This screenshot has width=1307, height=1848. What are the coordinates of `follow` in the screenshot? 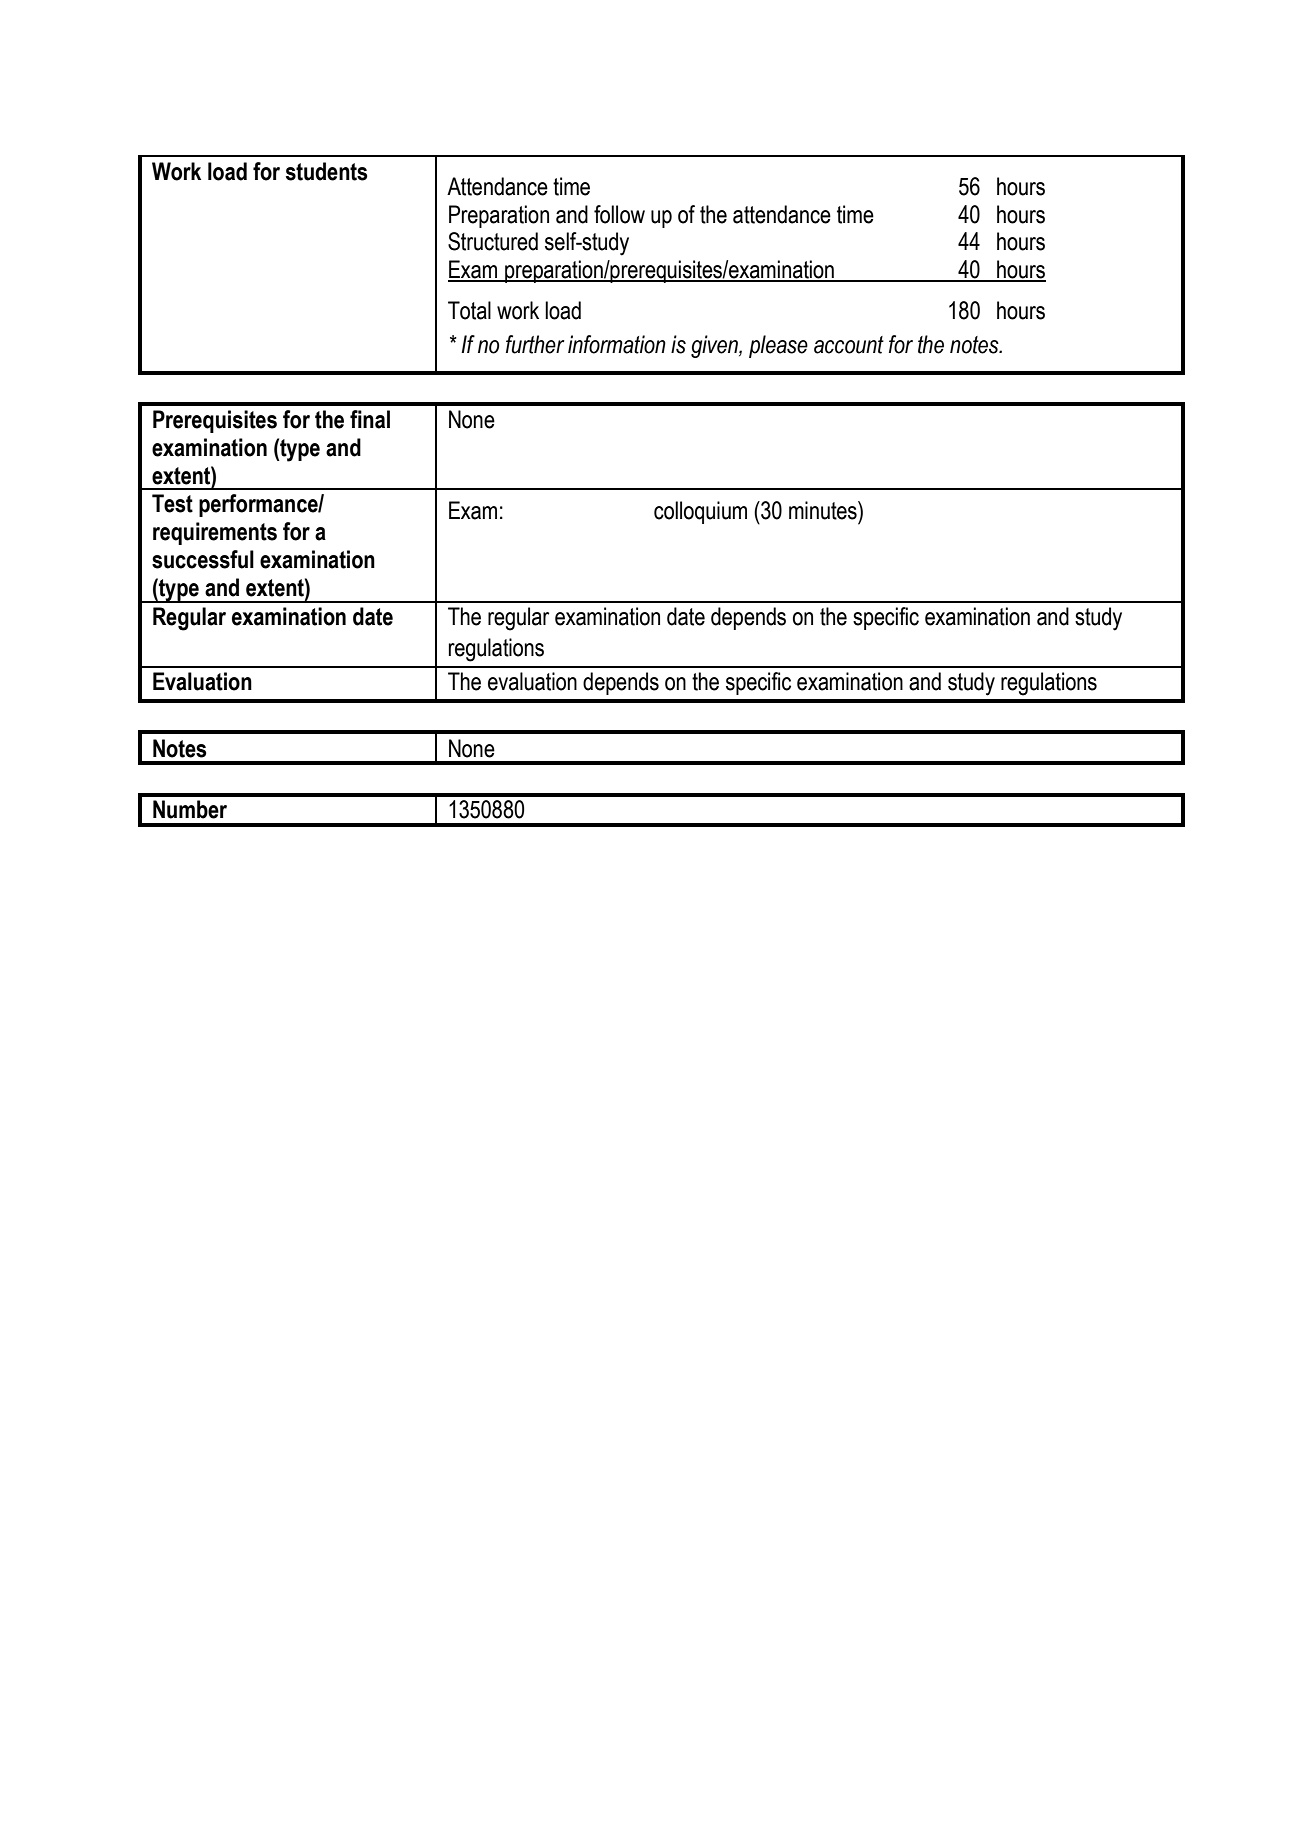 It's located at (619, 214).
